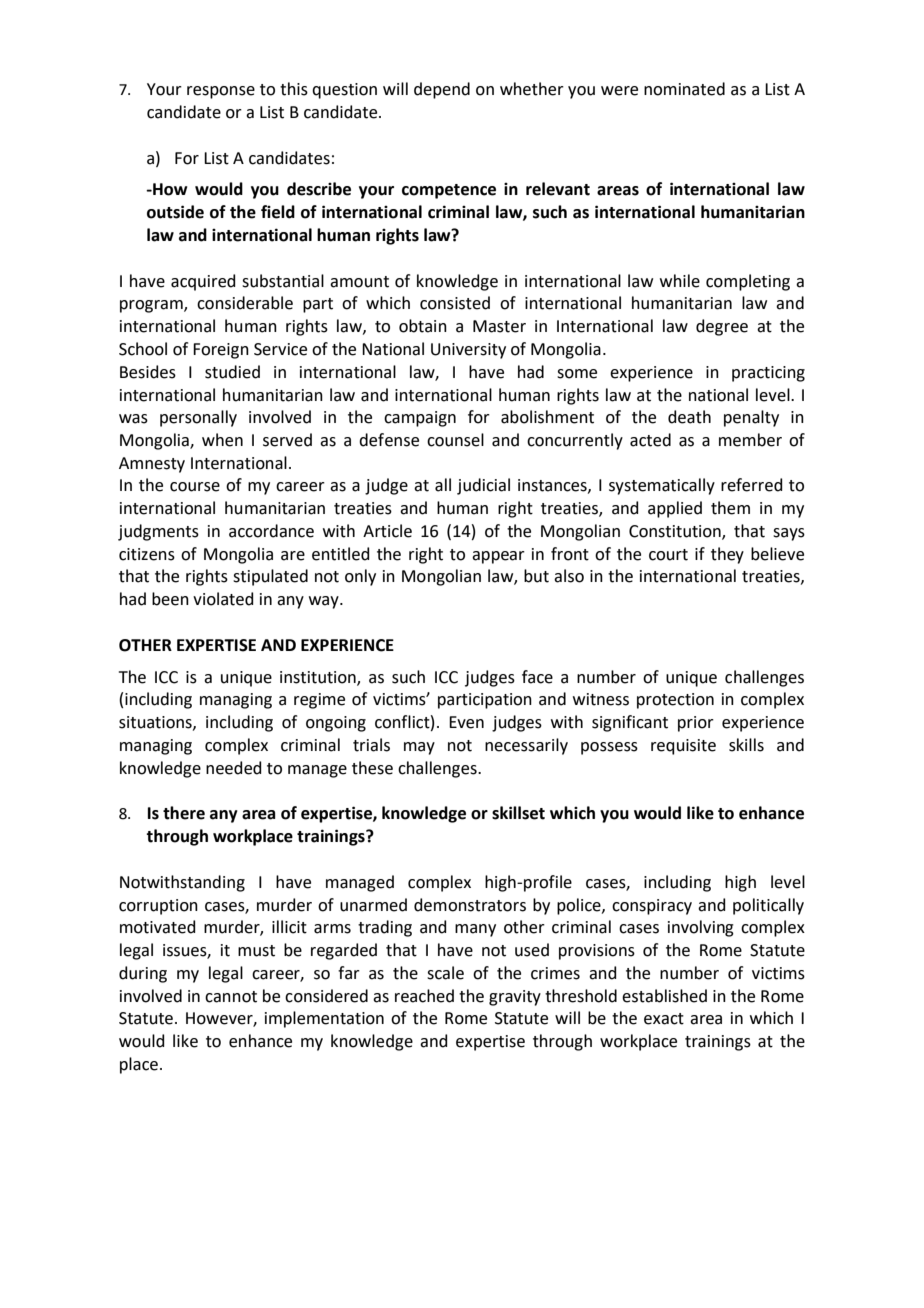 This document has width=924, height=1308. What do you see at coordinates (664, 996) in the document?
I see `established` at bounding box center [664, 996].
